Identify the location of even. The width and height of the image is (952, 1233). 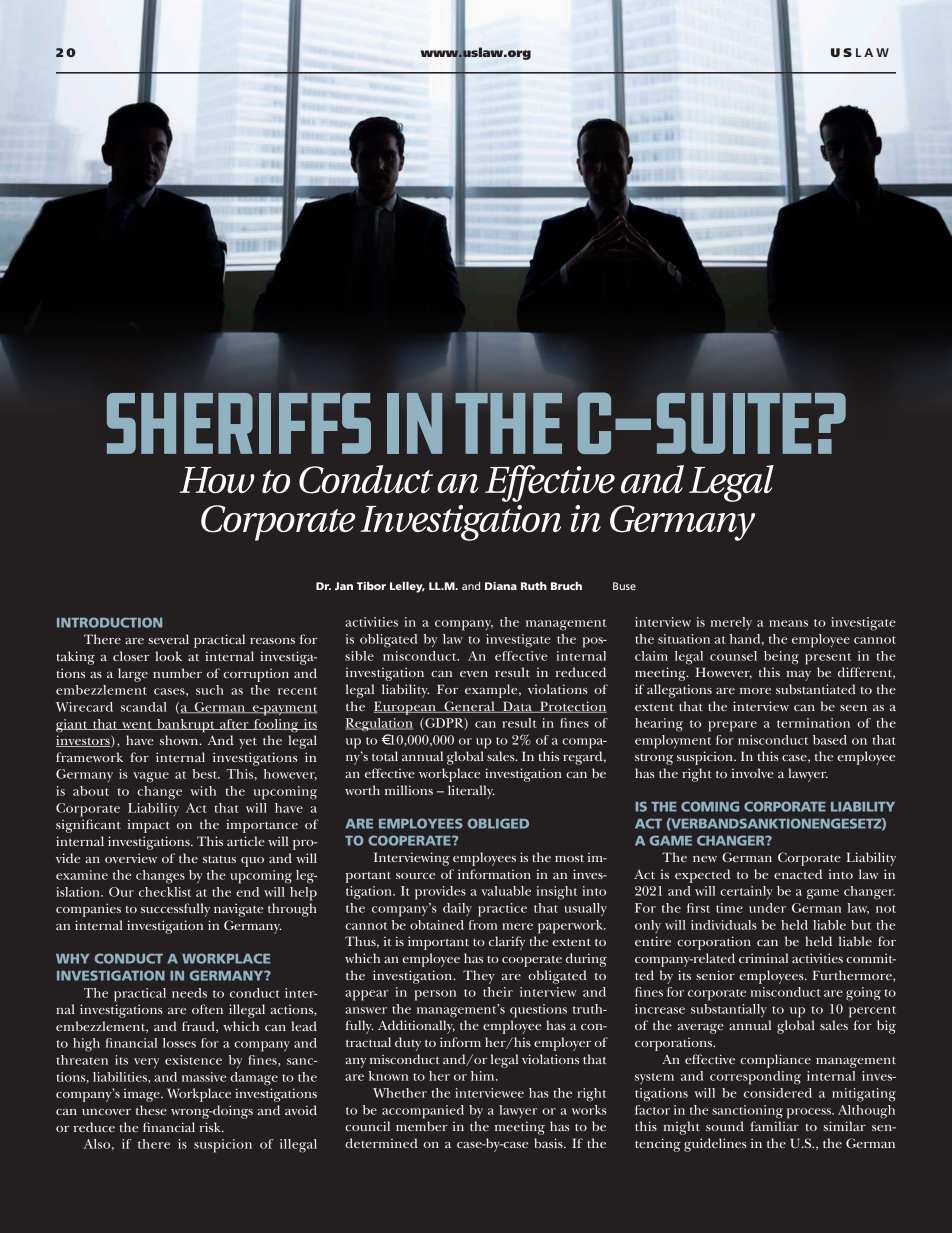
(474, 674).
